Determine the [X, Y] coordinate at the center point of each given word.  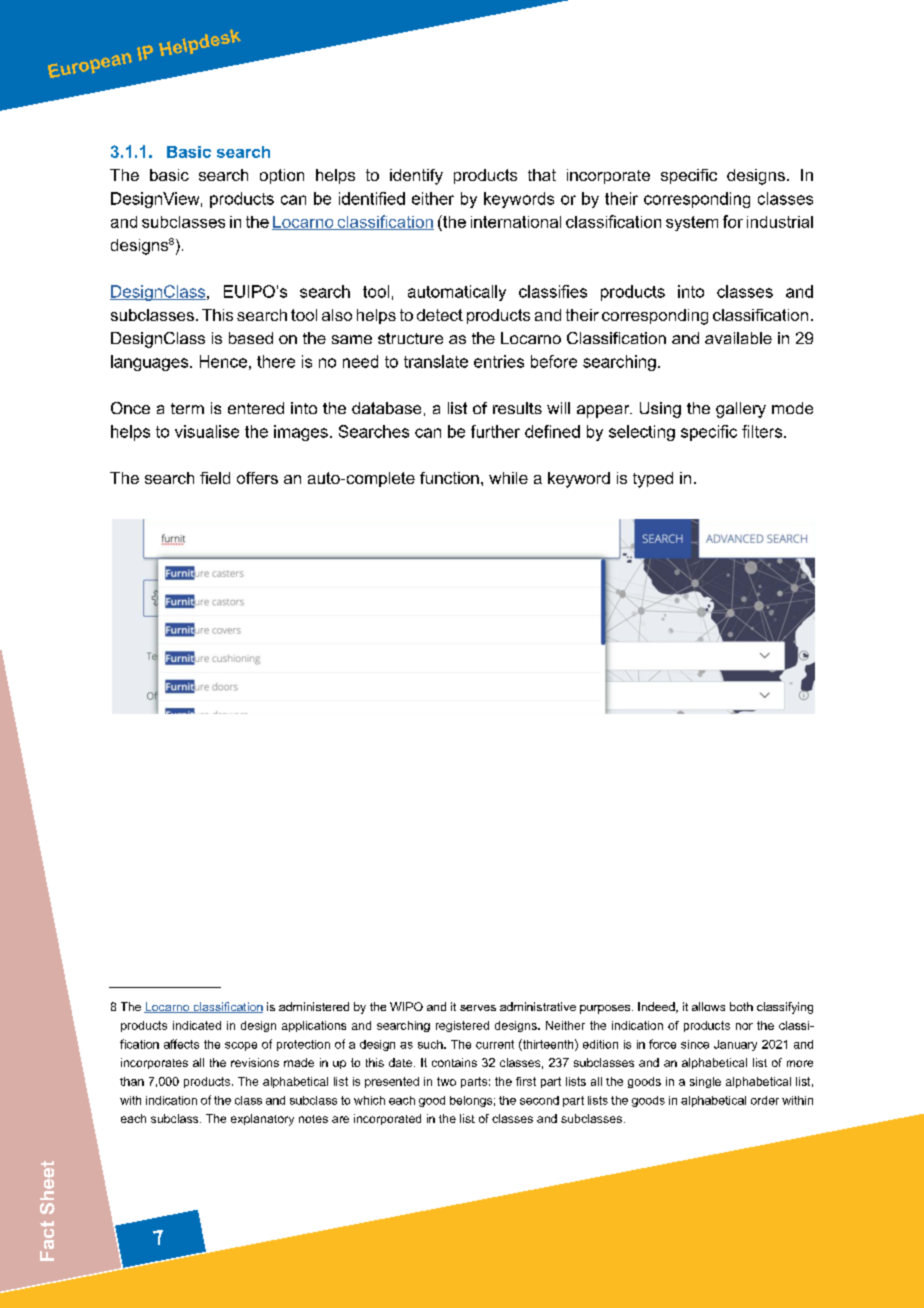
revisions [255, 1062]
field [215, 478]
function [449, 478]
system [692, 223]
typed [653, 480]
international [516, 222]
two [446, 1081]
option [282, 176]
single [705, 1082]
